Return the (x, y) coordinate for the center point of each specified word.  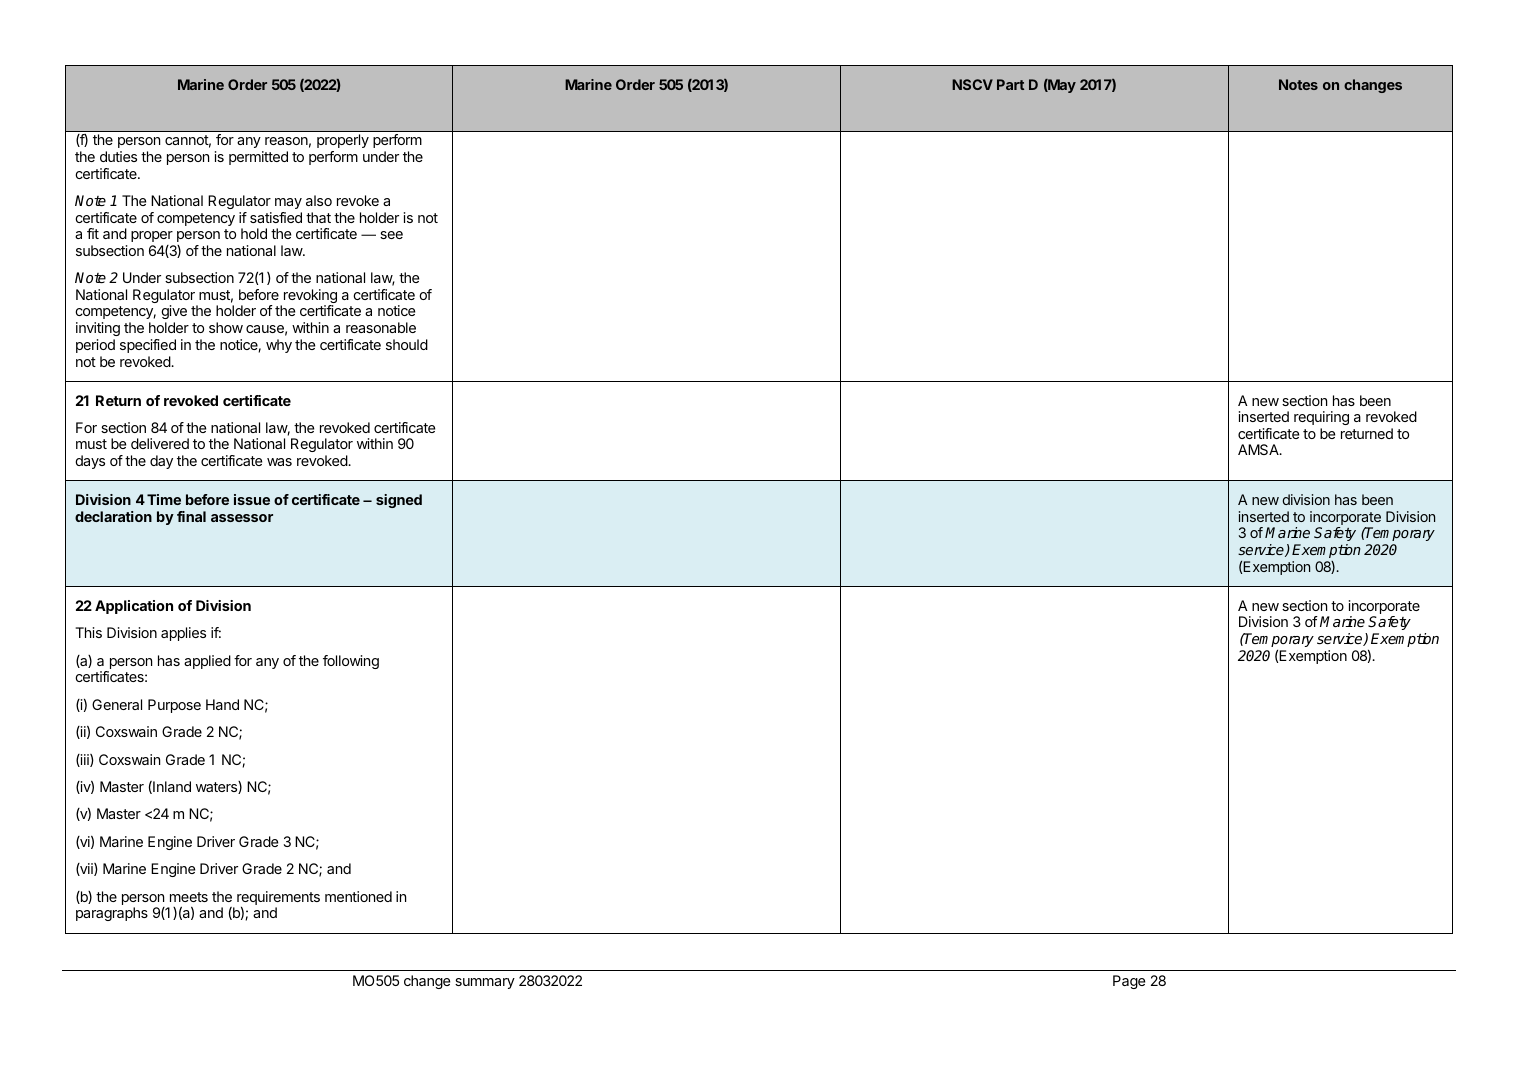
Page (1129, 982)
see (391, 235)
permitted (258, 158)
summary (485, 983)
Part (1010, 84)
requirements (278, 899)
